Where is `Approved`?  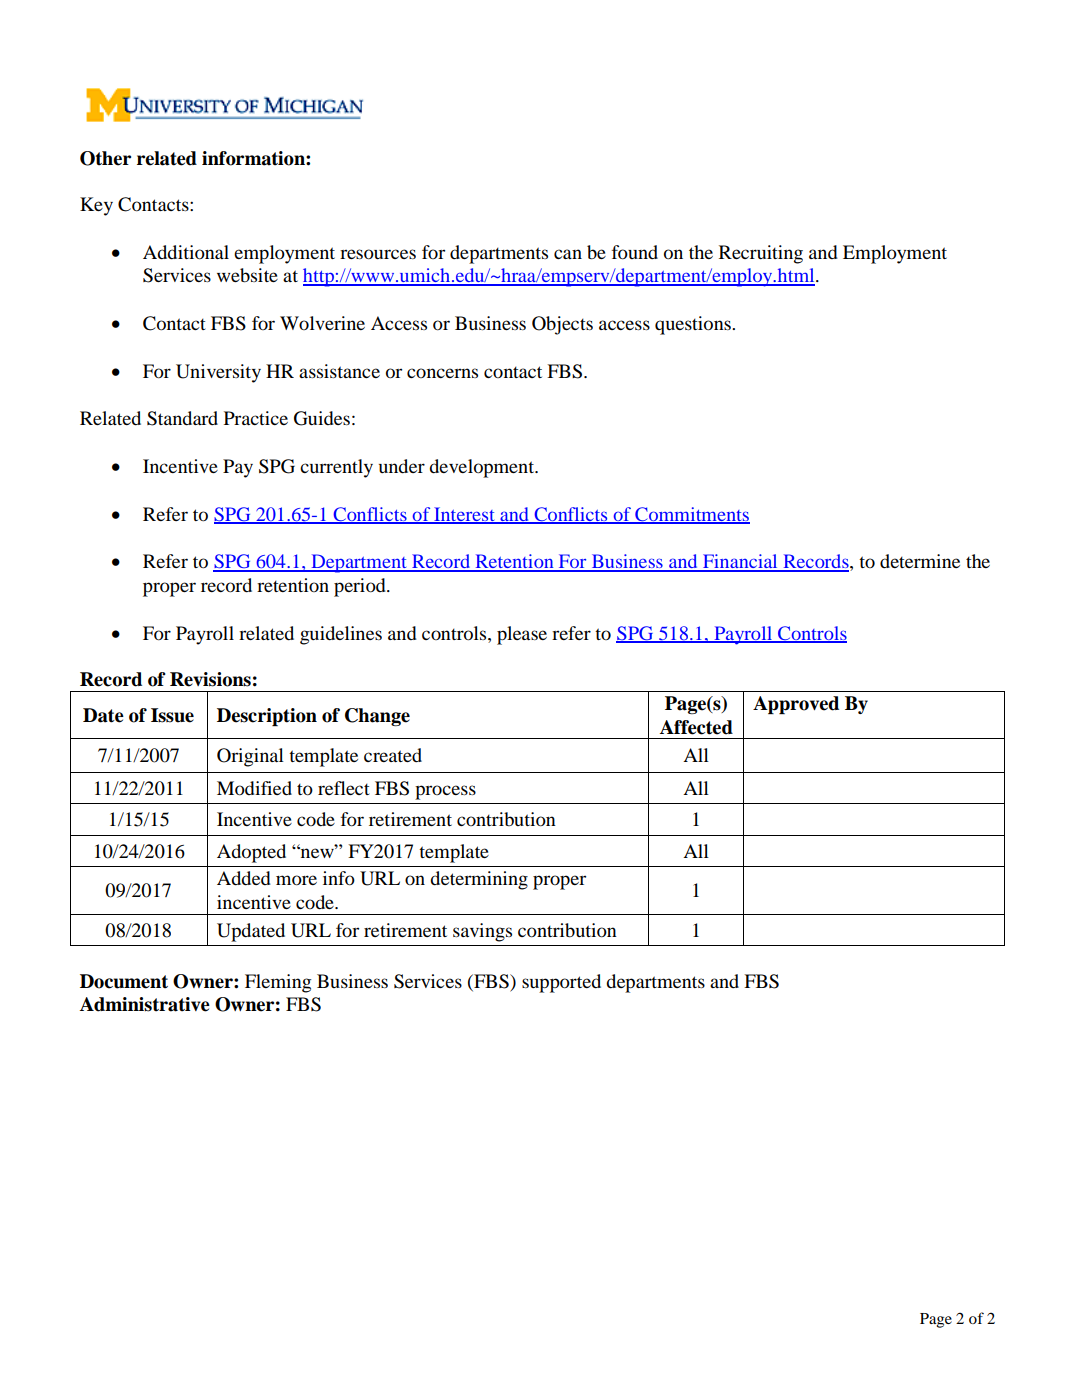
Approved is located at coordinates (796, 705).
